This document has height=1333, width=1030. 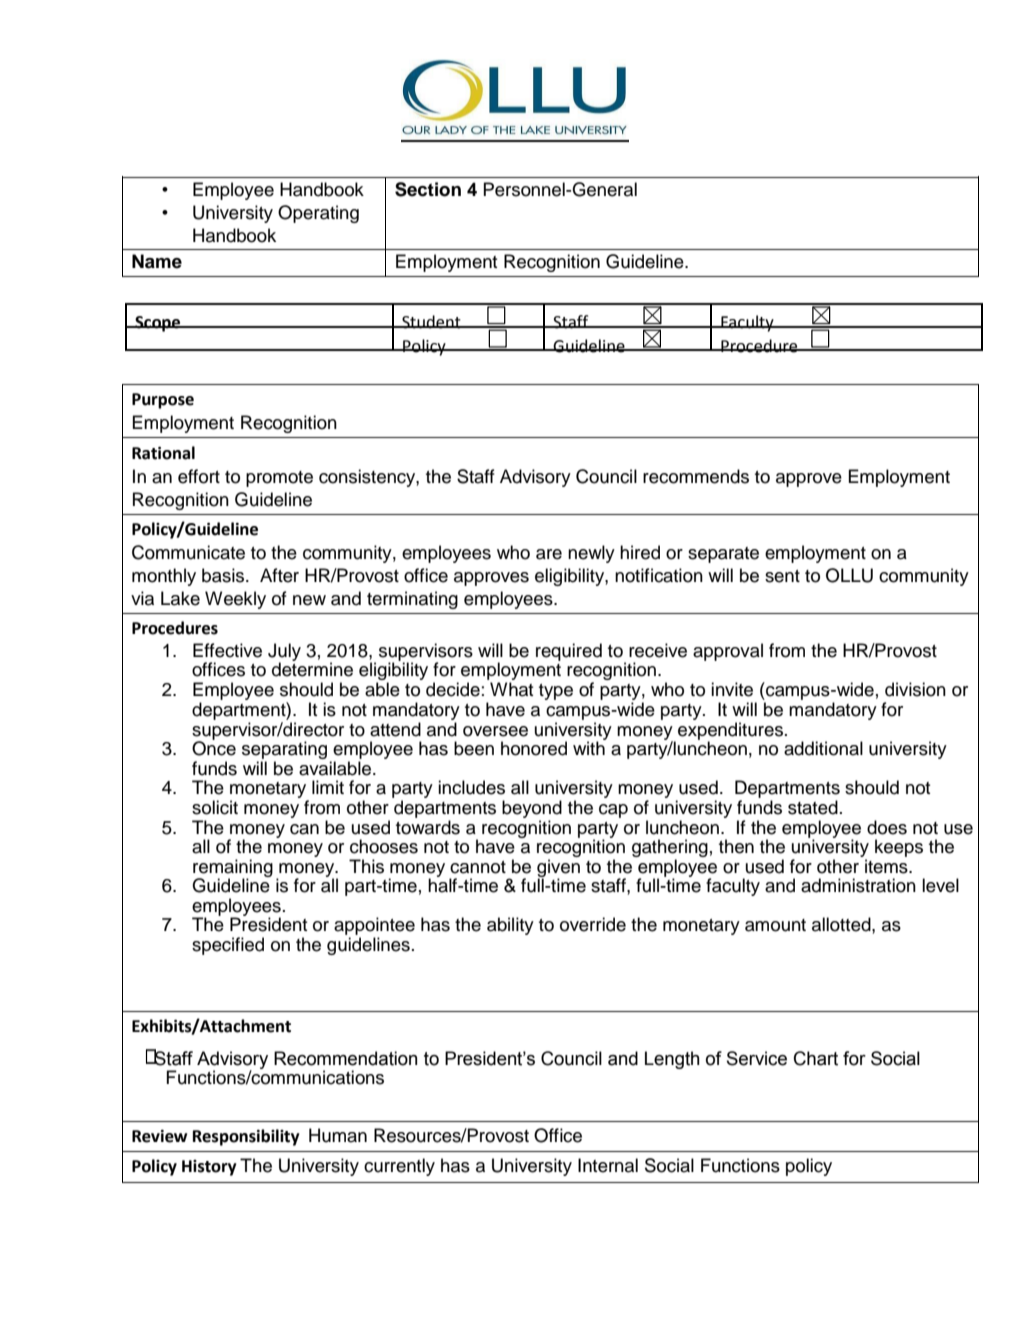 I want to click on recommends, so click(x=696, y=476).
